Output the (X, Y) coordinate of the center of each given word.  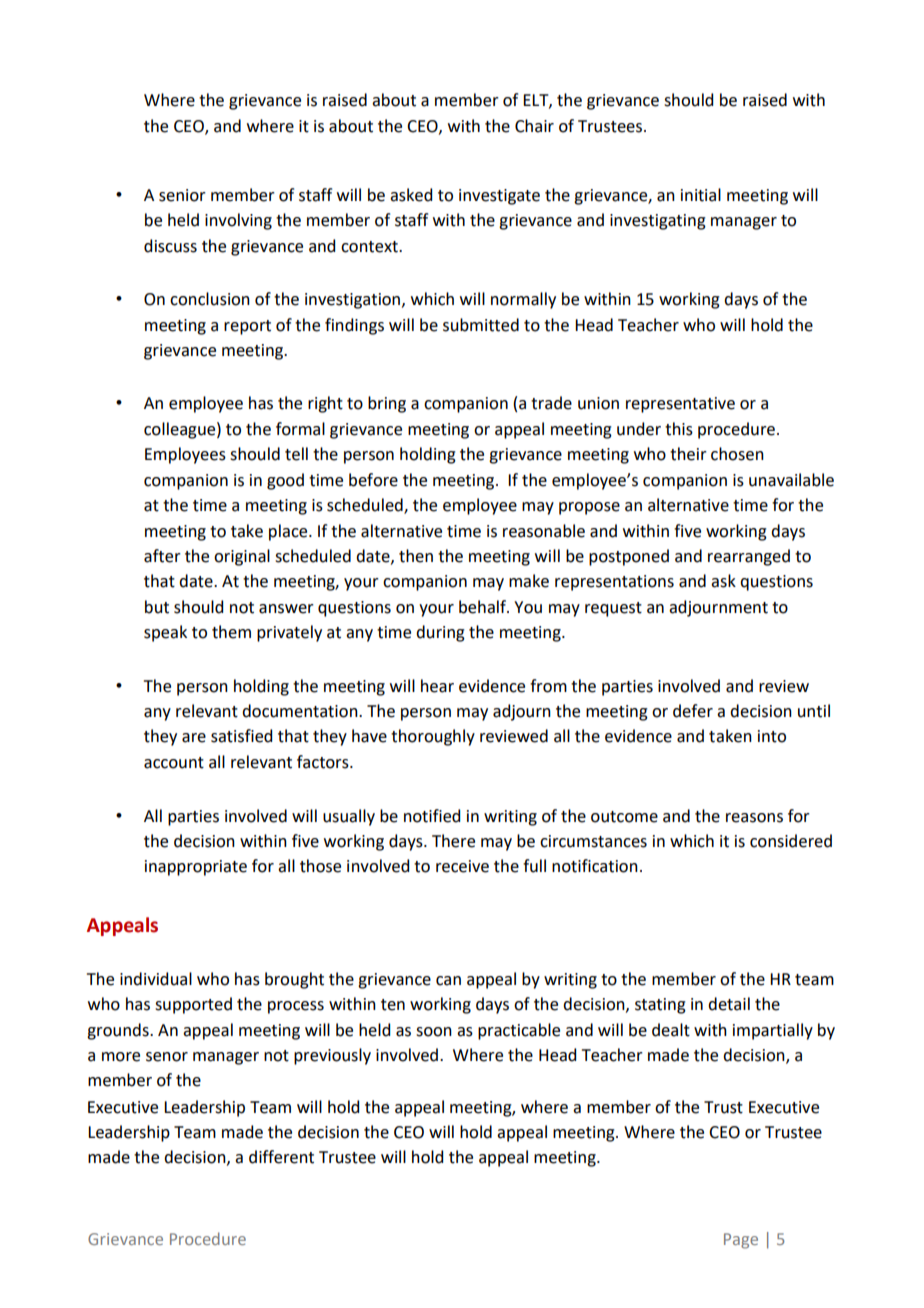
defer (693, 711)
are (194, 738)
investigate (499, 197)
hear (437, 686)
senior (182, 195)
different (281, 1157)
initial (701, 195)
